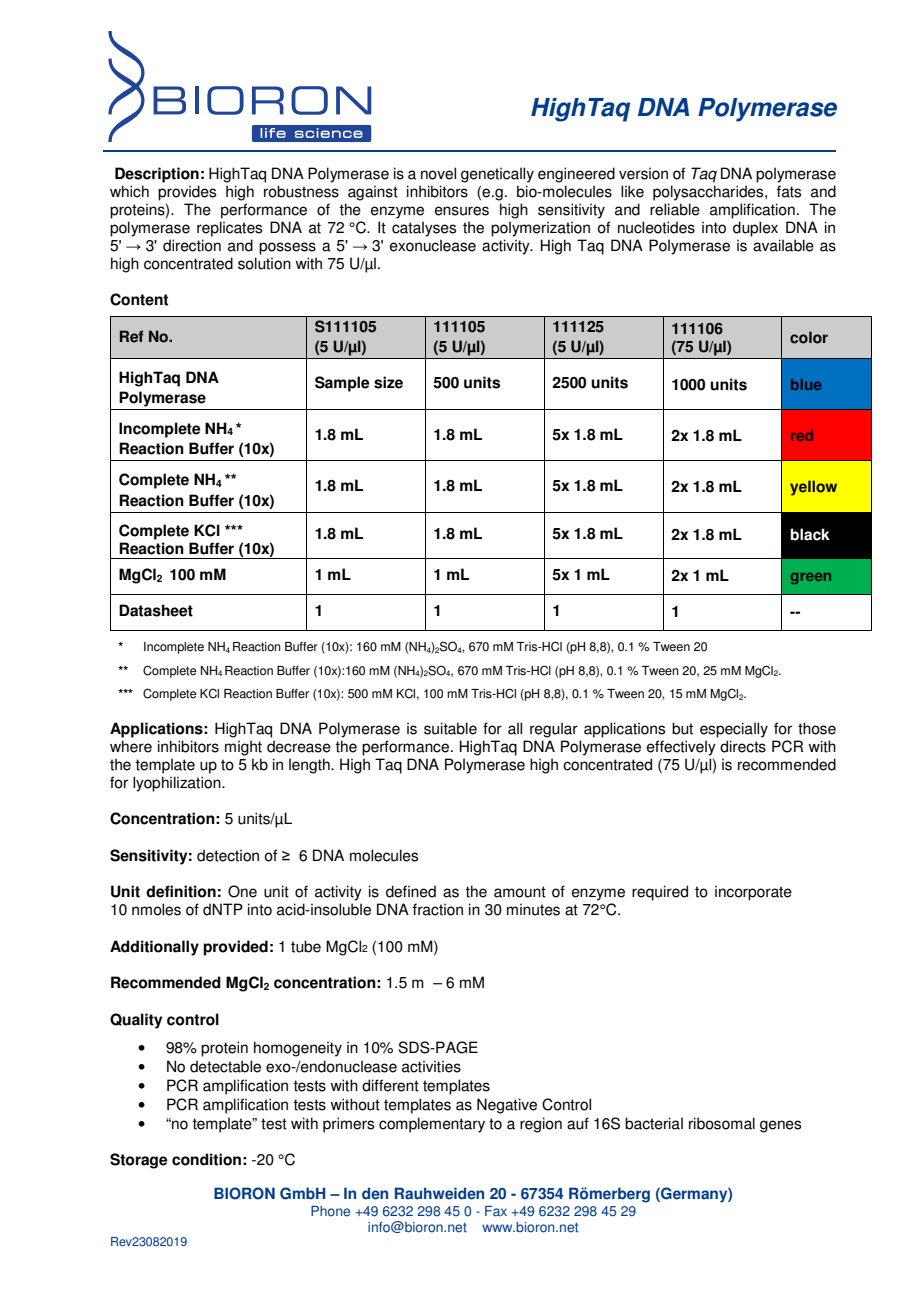  What do you see at coordinates (243, 748) in the document?
I see `might` at bounding box center [243, 748].
